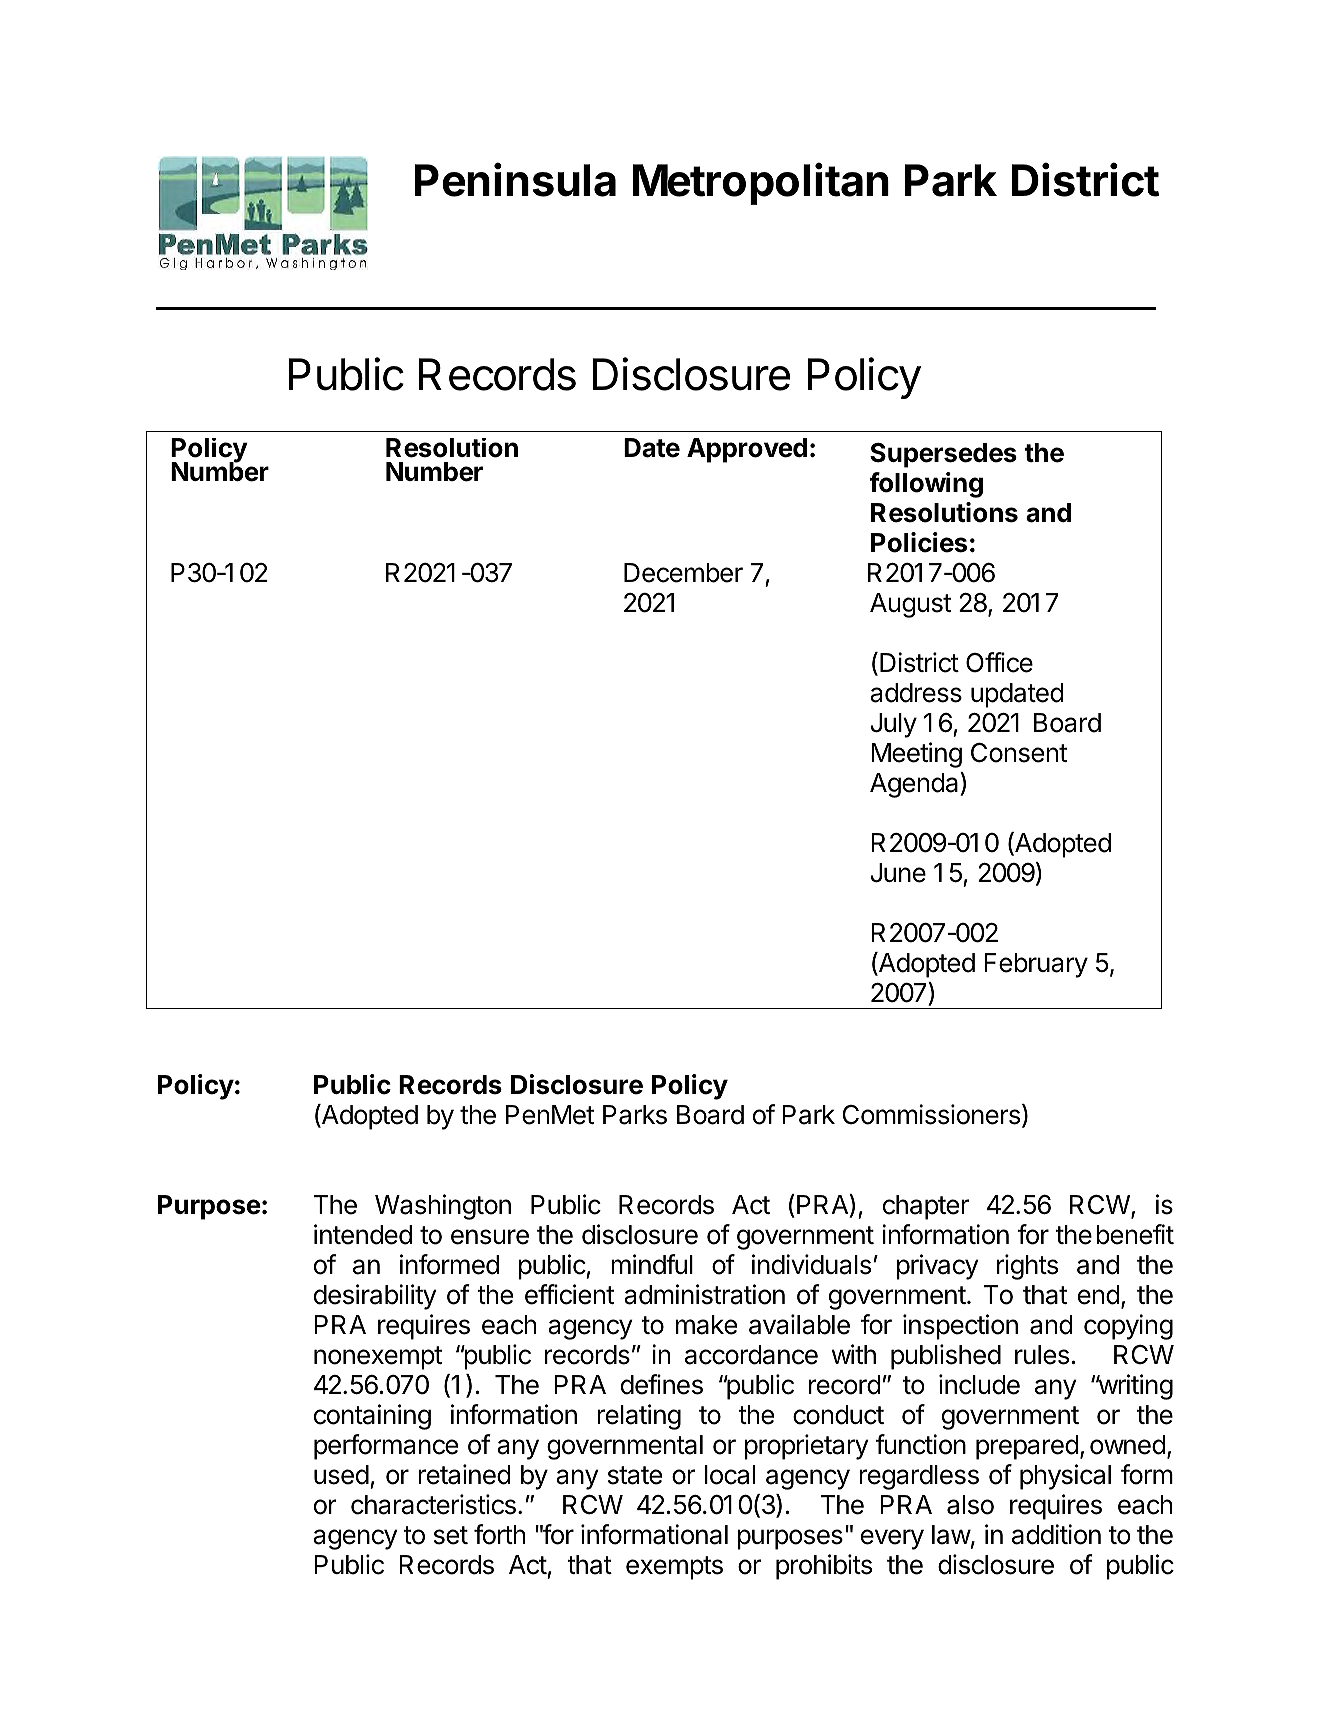  Describe the element at coordinates (1027, 1267) in the screenshot. I see `rights` at that location.
